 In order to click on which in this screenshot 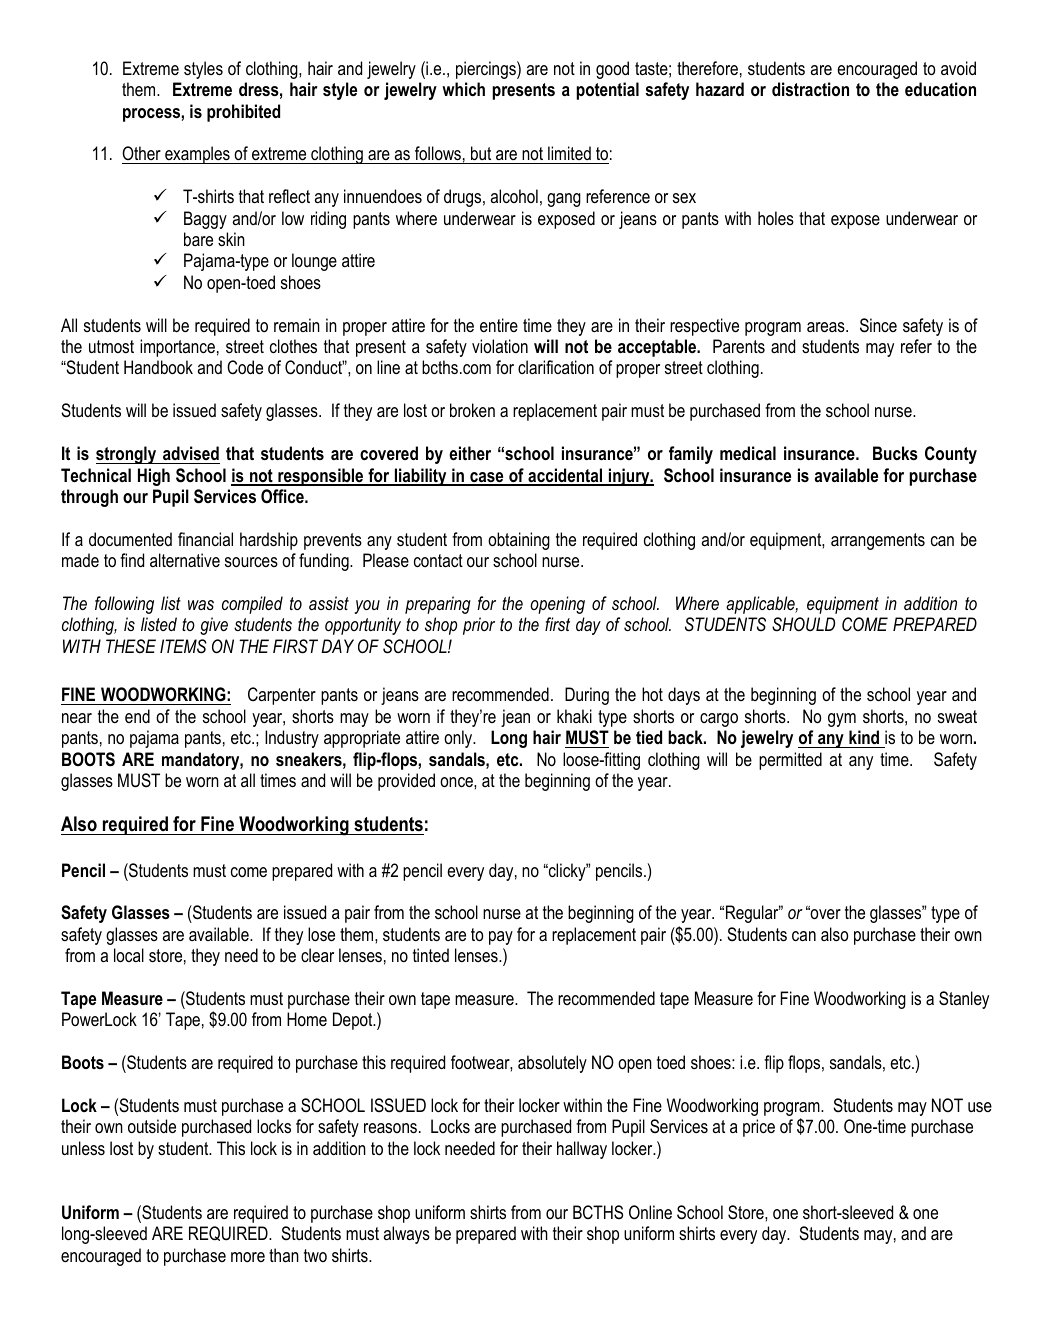, I will do `click(463, 89)`.
